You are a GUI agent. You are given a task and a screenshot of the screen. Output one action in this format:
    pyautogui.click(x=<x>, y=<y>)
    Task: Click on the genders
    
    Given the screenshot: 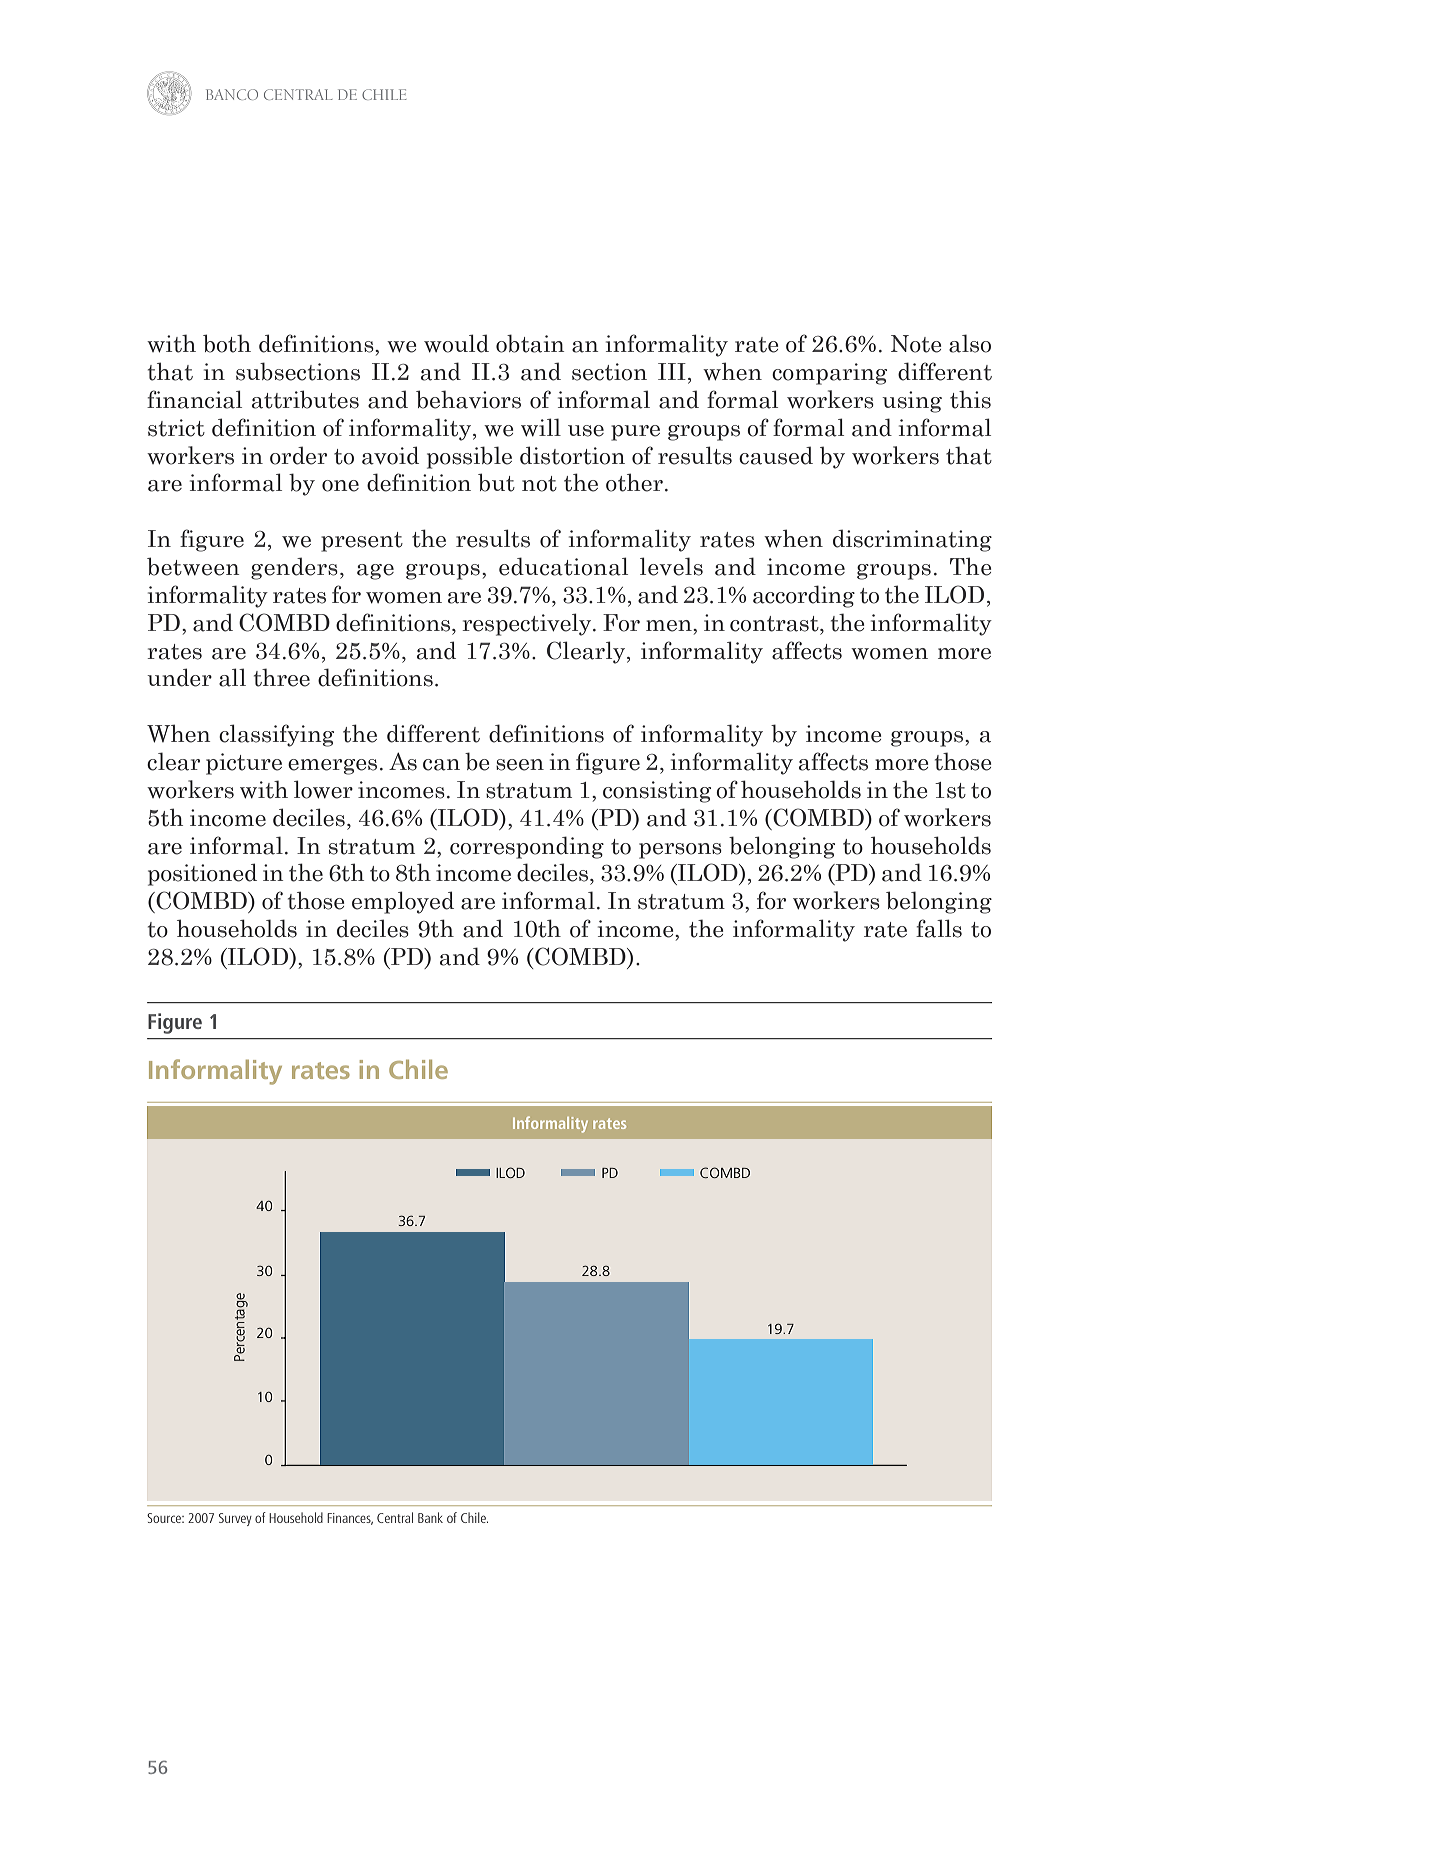 What is the action you would take?
    pyautogui.click(x=294, y=568)
